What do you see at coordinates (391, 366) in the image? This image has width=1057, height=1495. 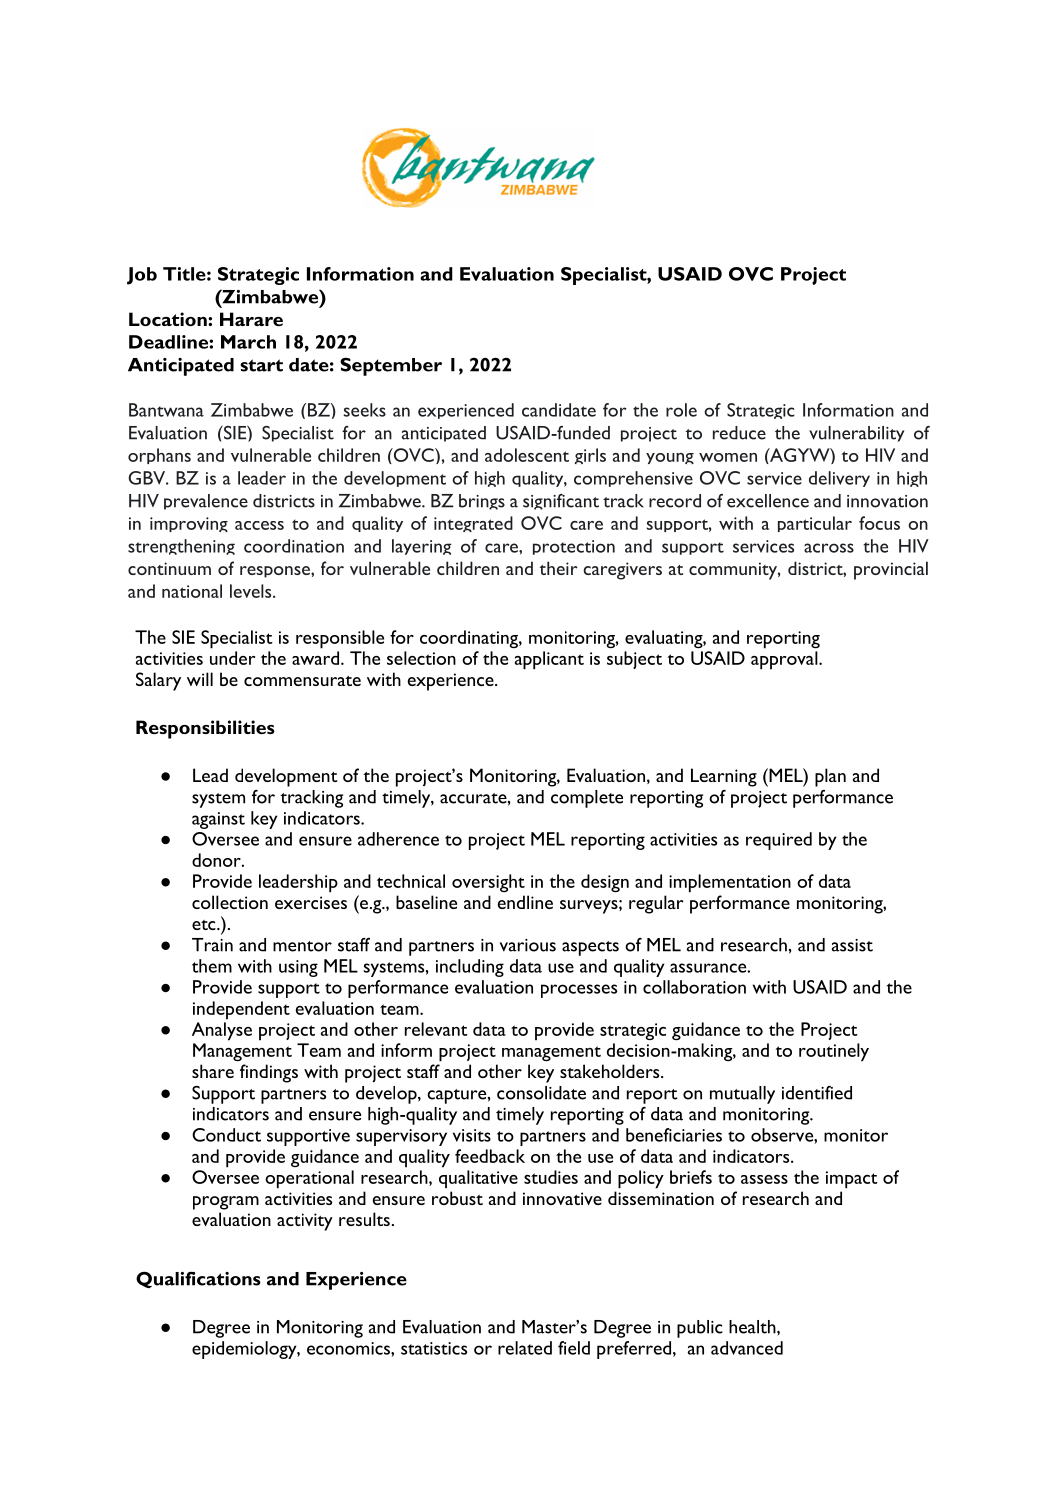 I see `September` at bounding box center [391, 366].
